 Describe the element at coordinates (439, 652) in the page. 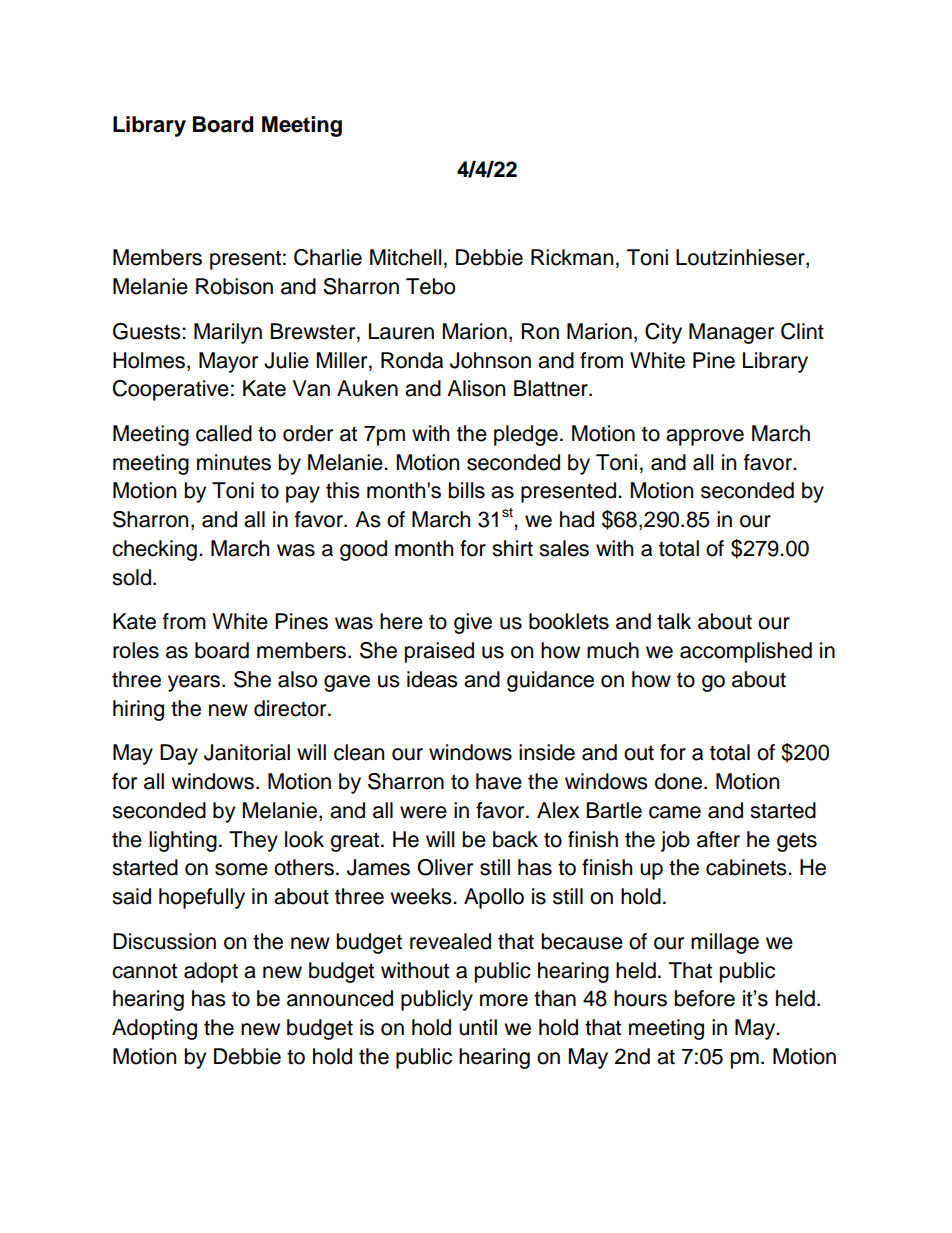

I see `praised` at that location.
